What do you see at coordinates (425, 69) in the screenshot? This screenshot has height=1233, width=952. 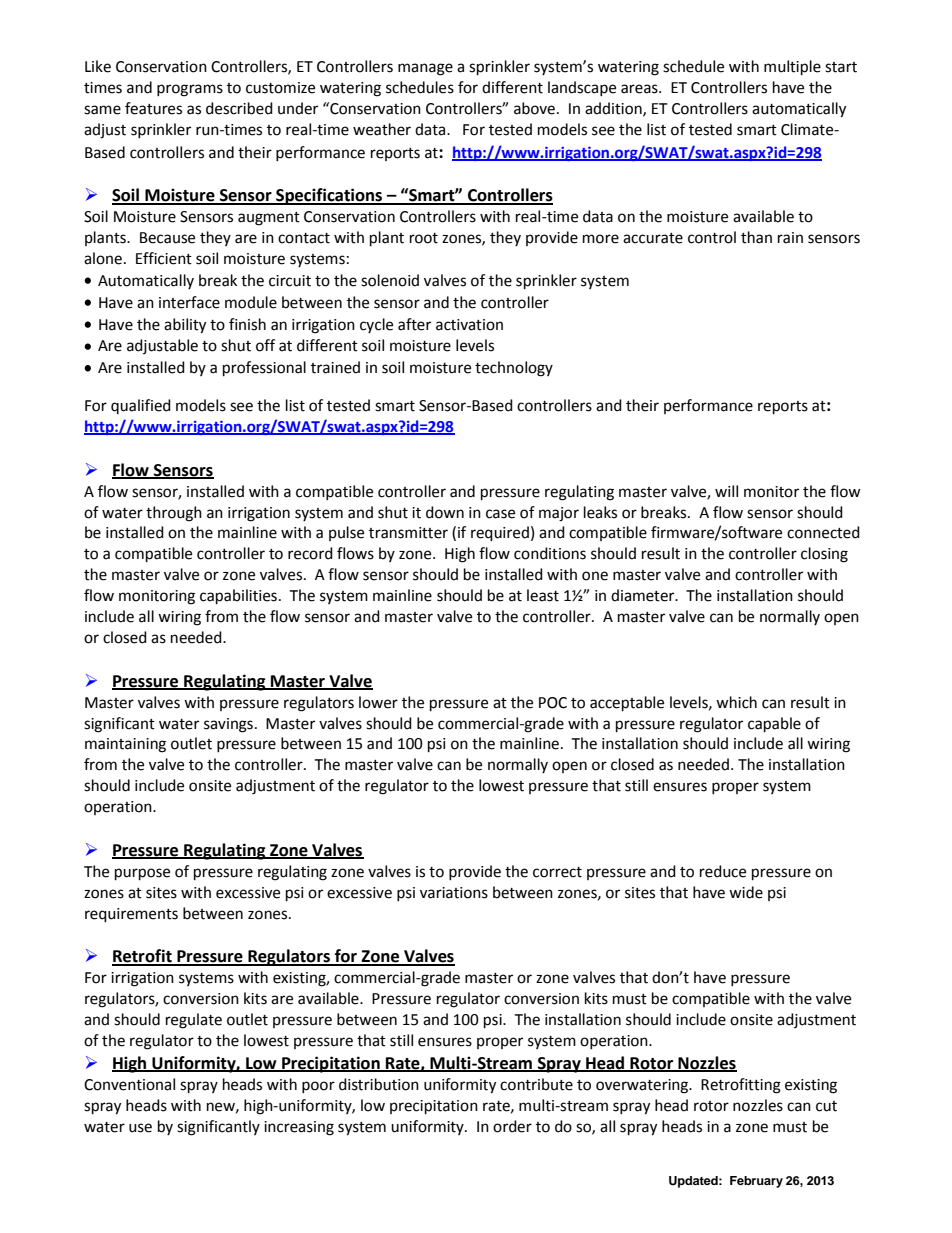 I see `manage` at bounding box center [425, 69].
